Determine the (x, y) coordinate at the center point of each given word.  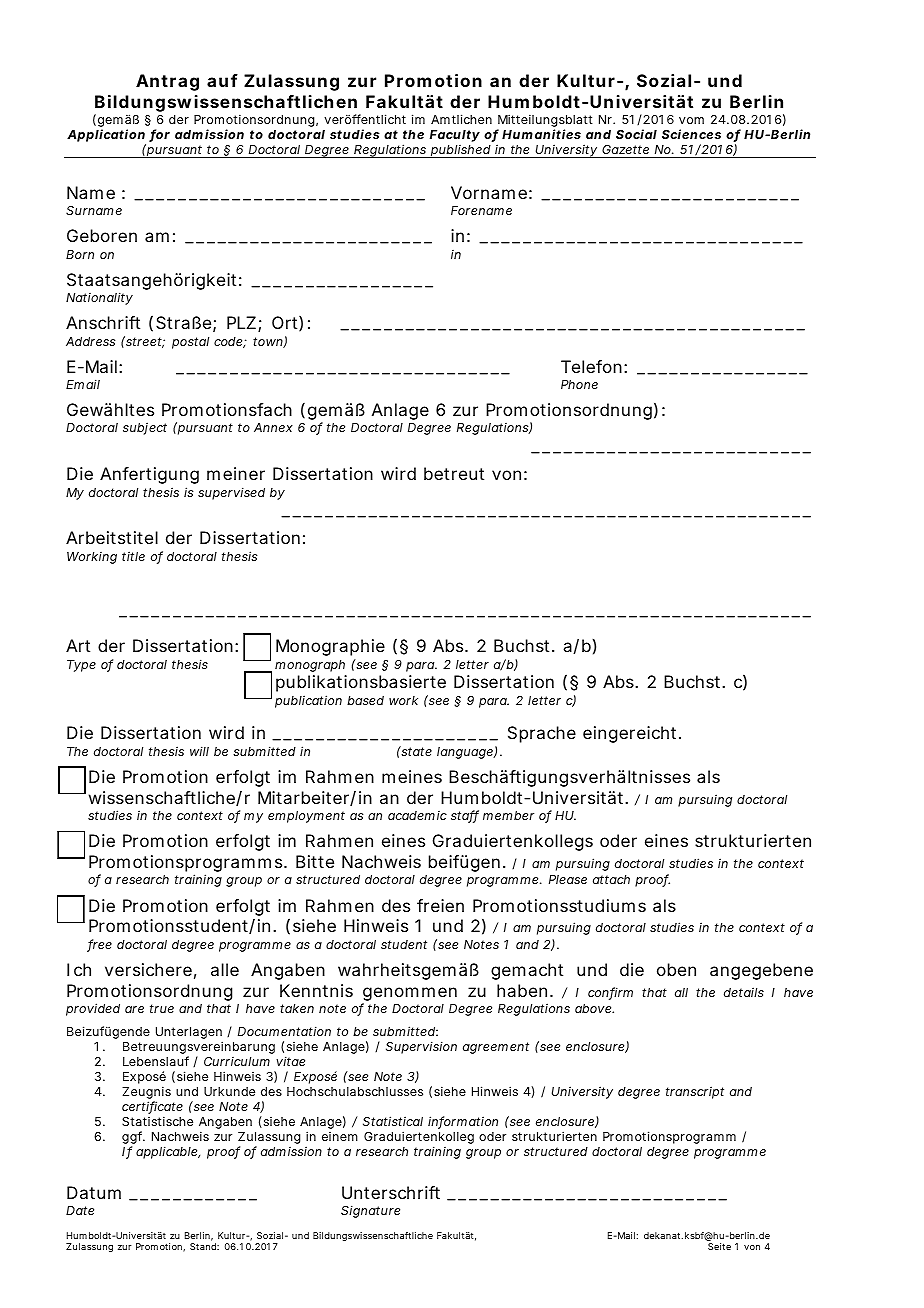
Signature (370, 1211)
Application (106, 137)
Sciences (691, 134)
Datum (94, 1192)
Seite (719, 1246)
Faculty (455, 136)
